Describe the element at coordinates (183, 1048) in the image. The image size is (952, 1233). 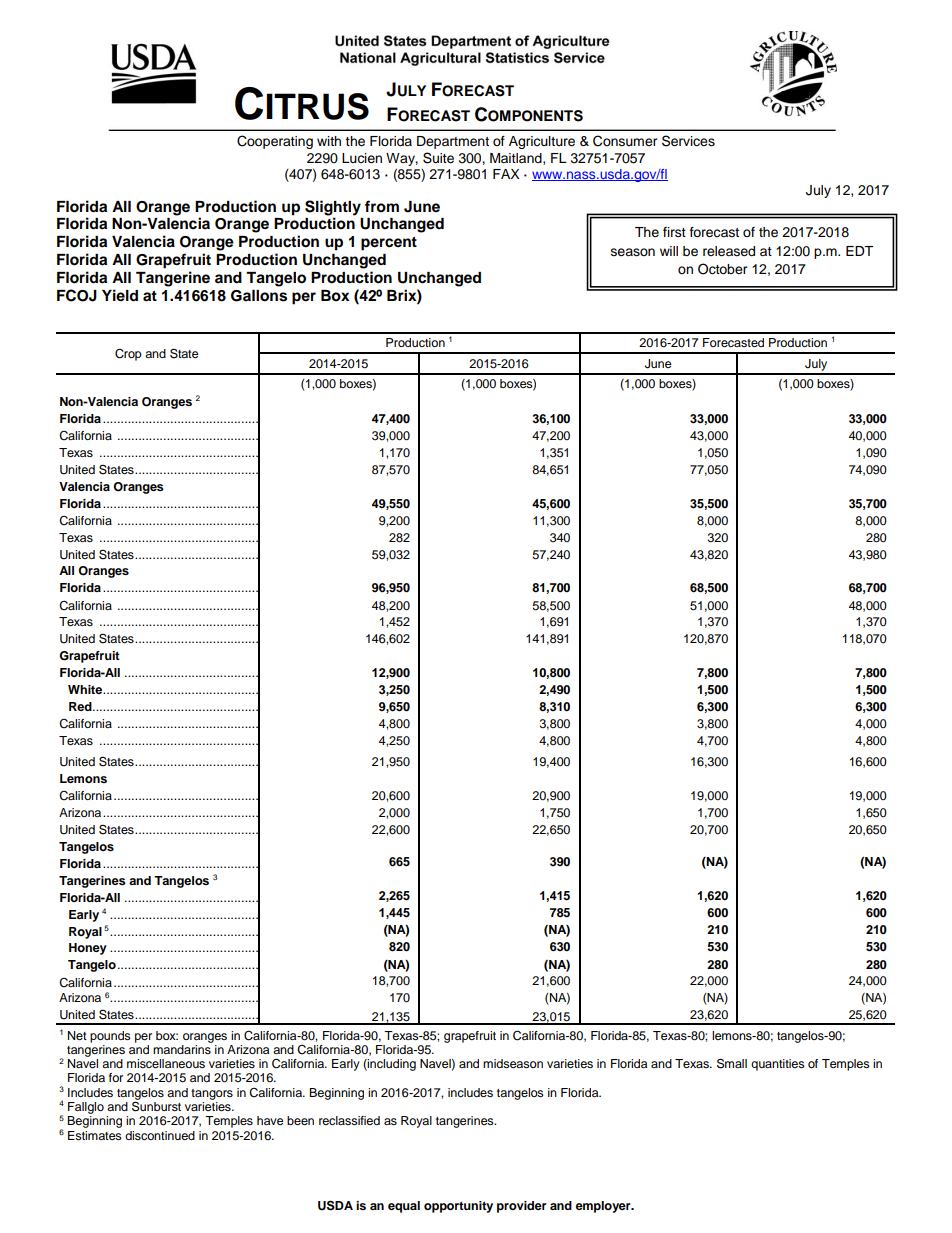
I see `mandarins` at that location.
